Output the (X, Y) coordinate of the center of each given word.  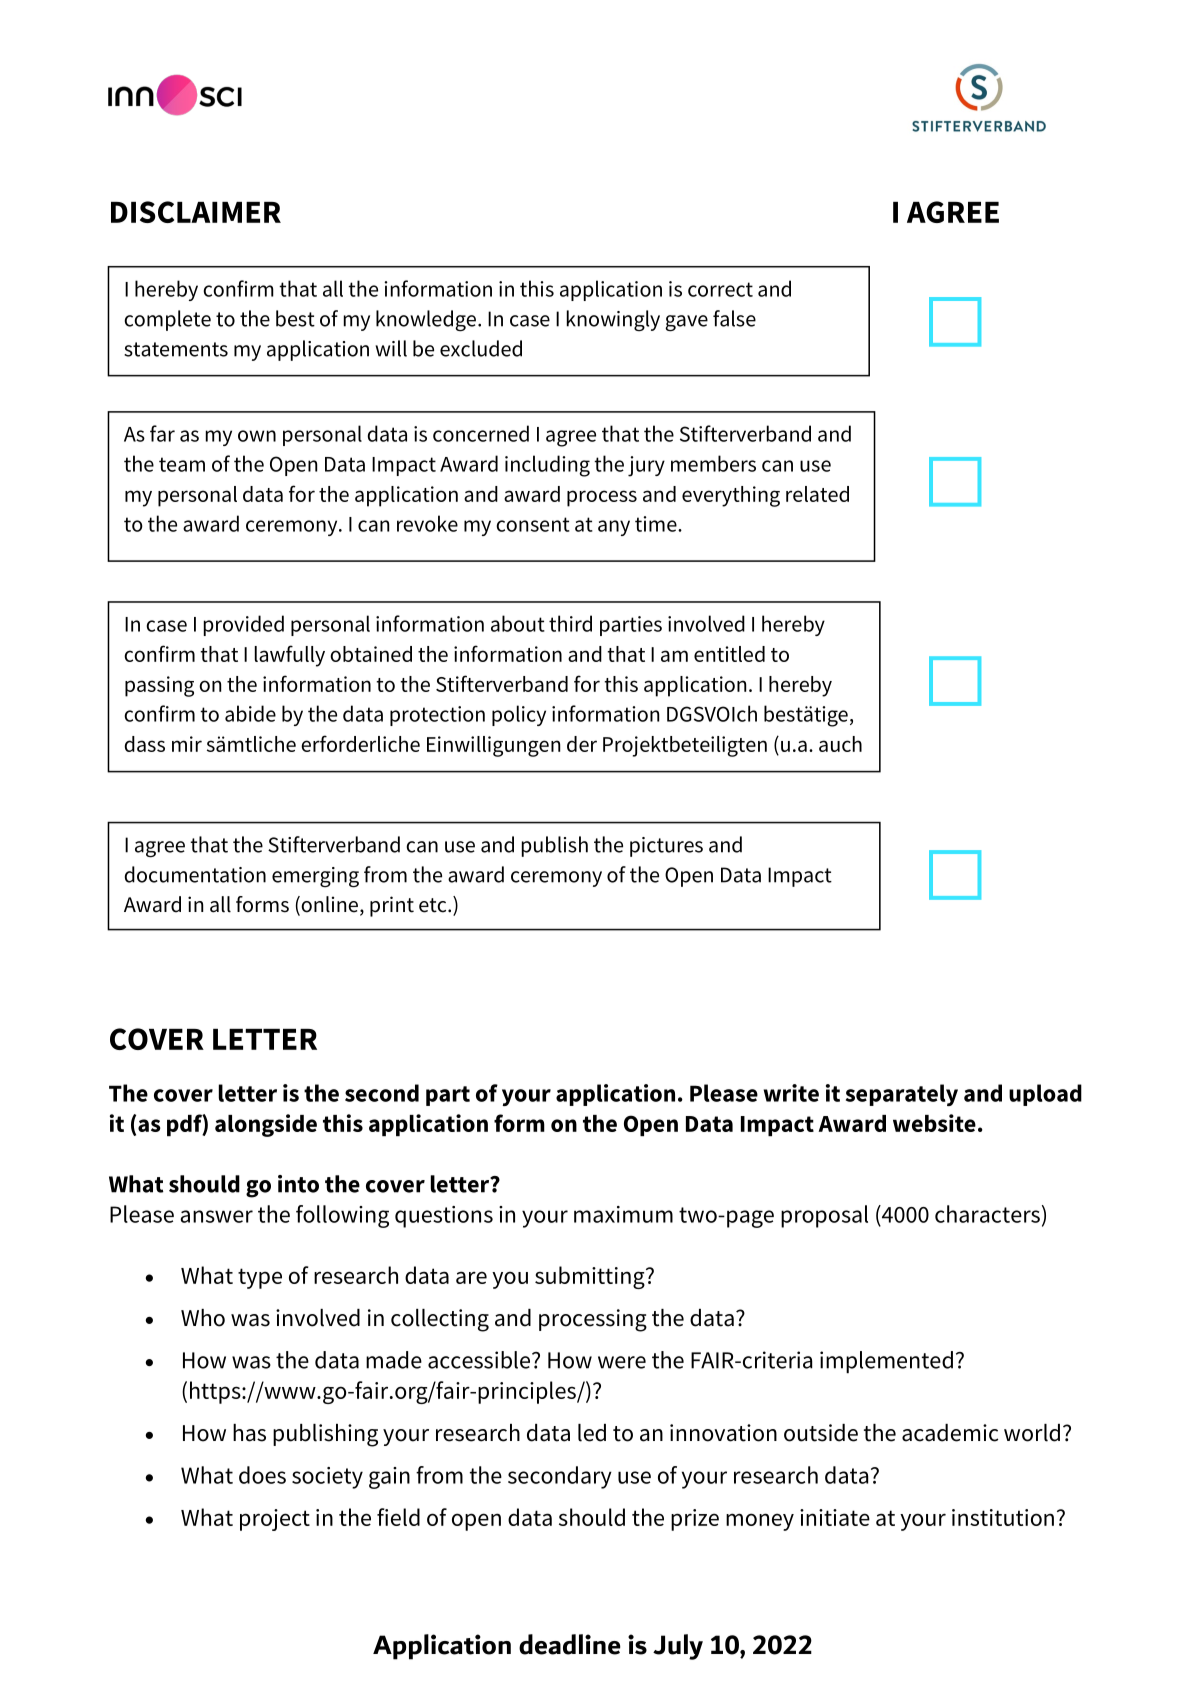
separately (902, 1095)
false (734, 318)
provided (244, 625)
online (328, 905)
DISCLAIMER (196, 212)
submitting (591, 1277)
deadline (570, 1644)
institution (1003, 1517)
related (817, 494)
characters (987, 1214)
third (570, 623)
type (260, 1278)
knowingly (613, 320)
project (275, 1520)
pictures (666, 847)
